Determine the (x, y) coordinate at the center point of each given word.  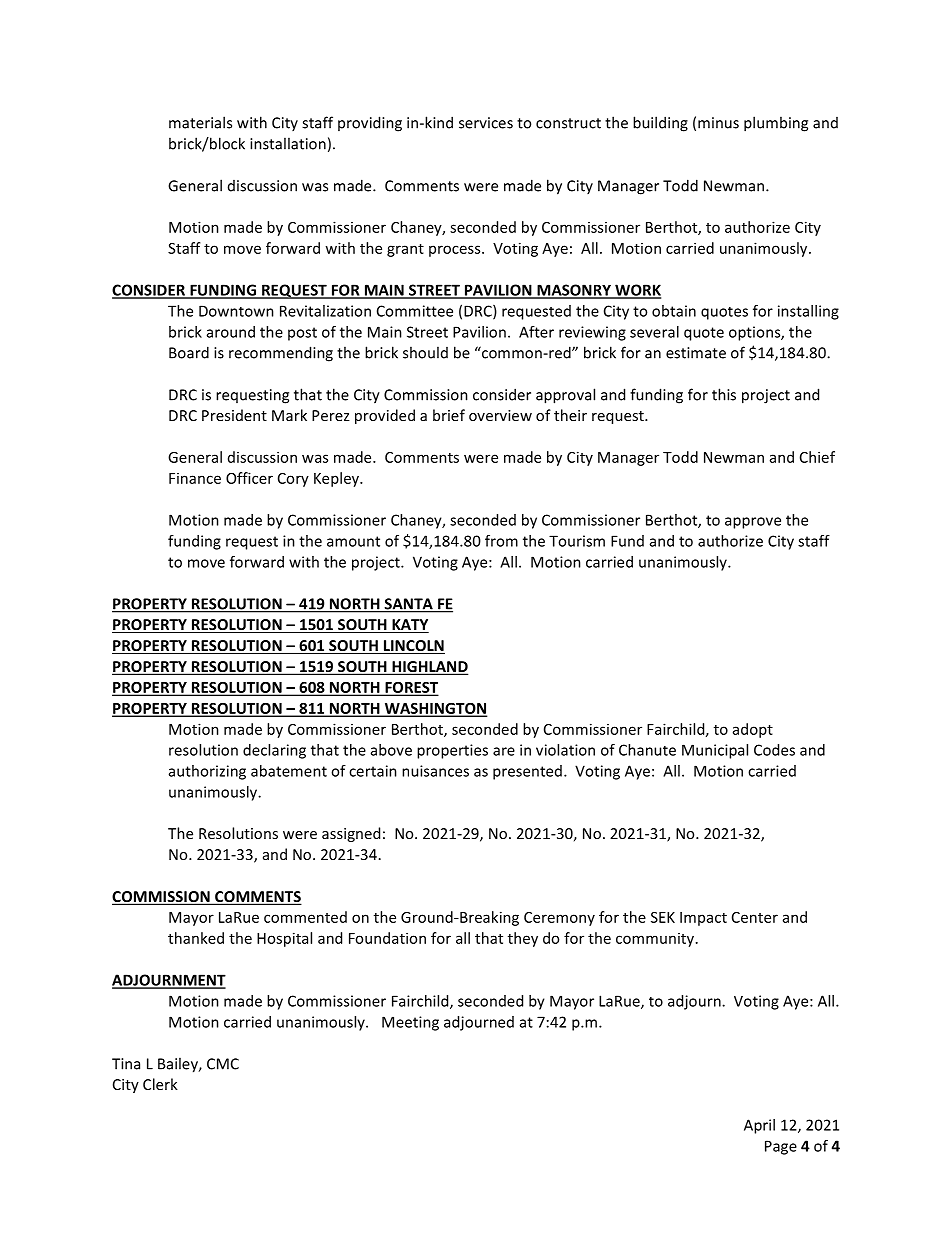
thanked (196, 938)
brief (449, 415)
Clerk (160, 1084)
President (234, 415)
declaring (274, 751)
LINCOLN (413, 647)
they (523, 939)
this (724, 394)
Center (755, 917)
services (486, 123)
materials (200, 122)
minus (718, 123)
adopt (753, 730)
